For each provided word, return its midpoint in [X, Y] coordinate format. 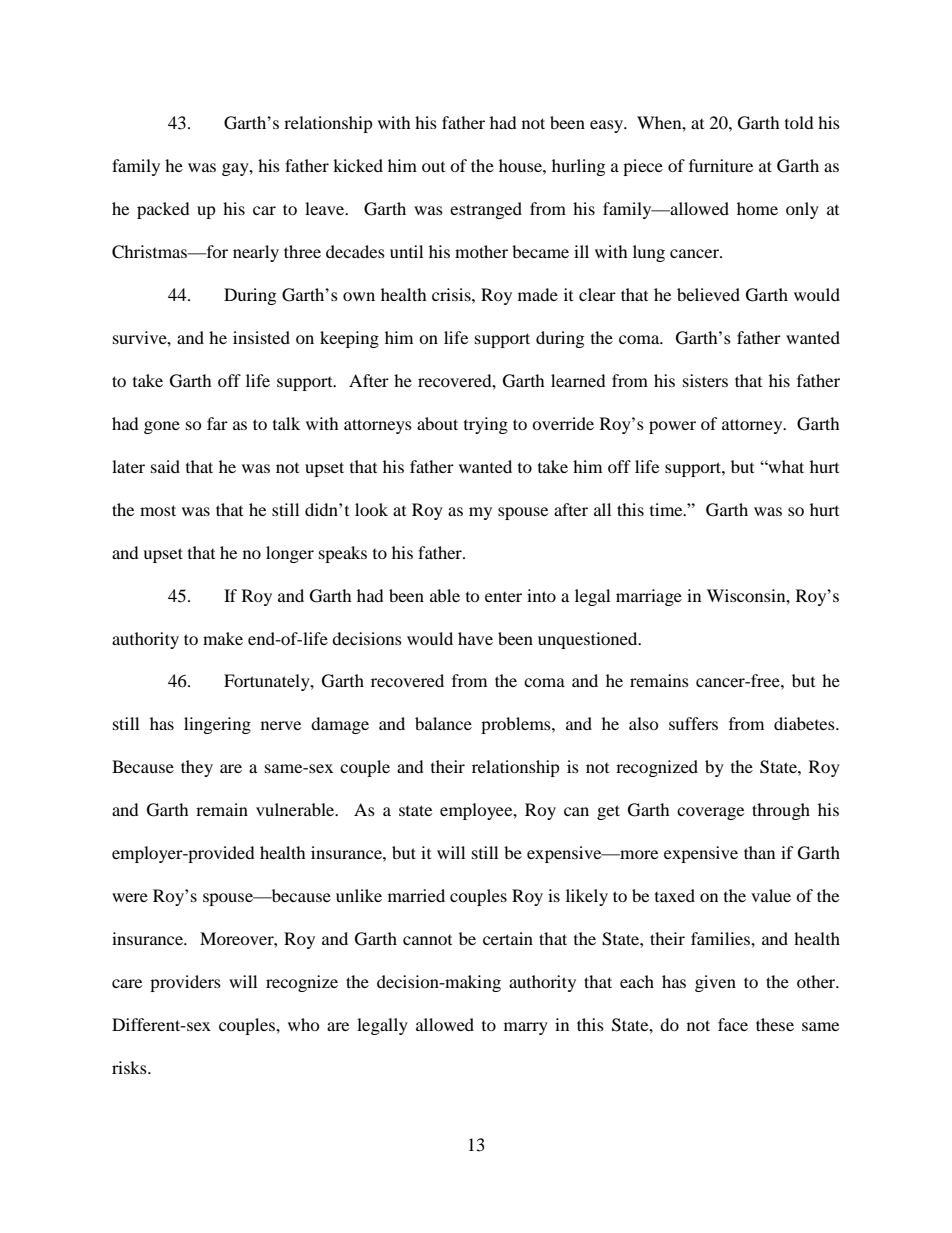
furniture [721, 165]
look [371, 509]
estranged [486, 210]
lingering [217, 725]
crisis [452, 294]
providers [185, 983]
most [158, 510]
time [667, 509]
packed [163, 210]
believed [708, 294]
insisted [261, 337]
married [416, 895]
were [130, 897]
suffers [693, 723]
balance [443, 723]
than [759, 852]
